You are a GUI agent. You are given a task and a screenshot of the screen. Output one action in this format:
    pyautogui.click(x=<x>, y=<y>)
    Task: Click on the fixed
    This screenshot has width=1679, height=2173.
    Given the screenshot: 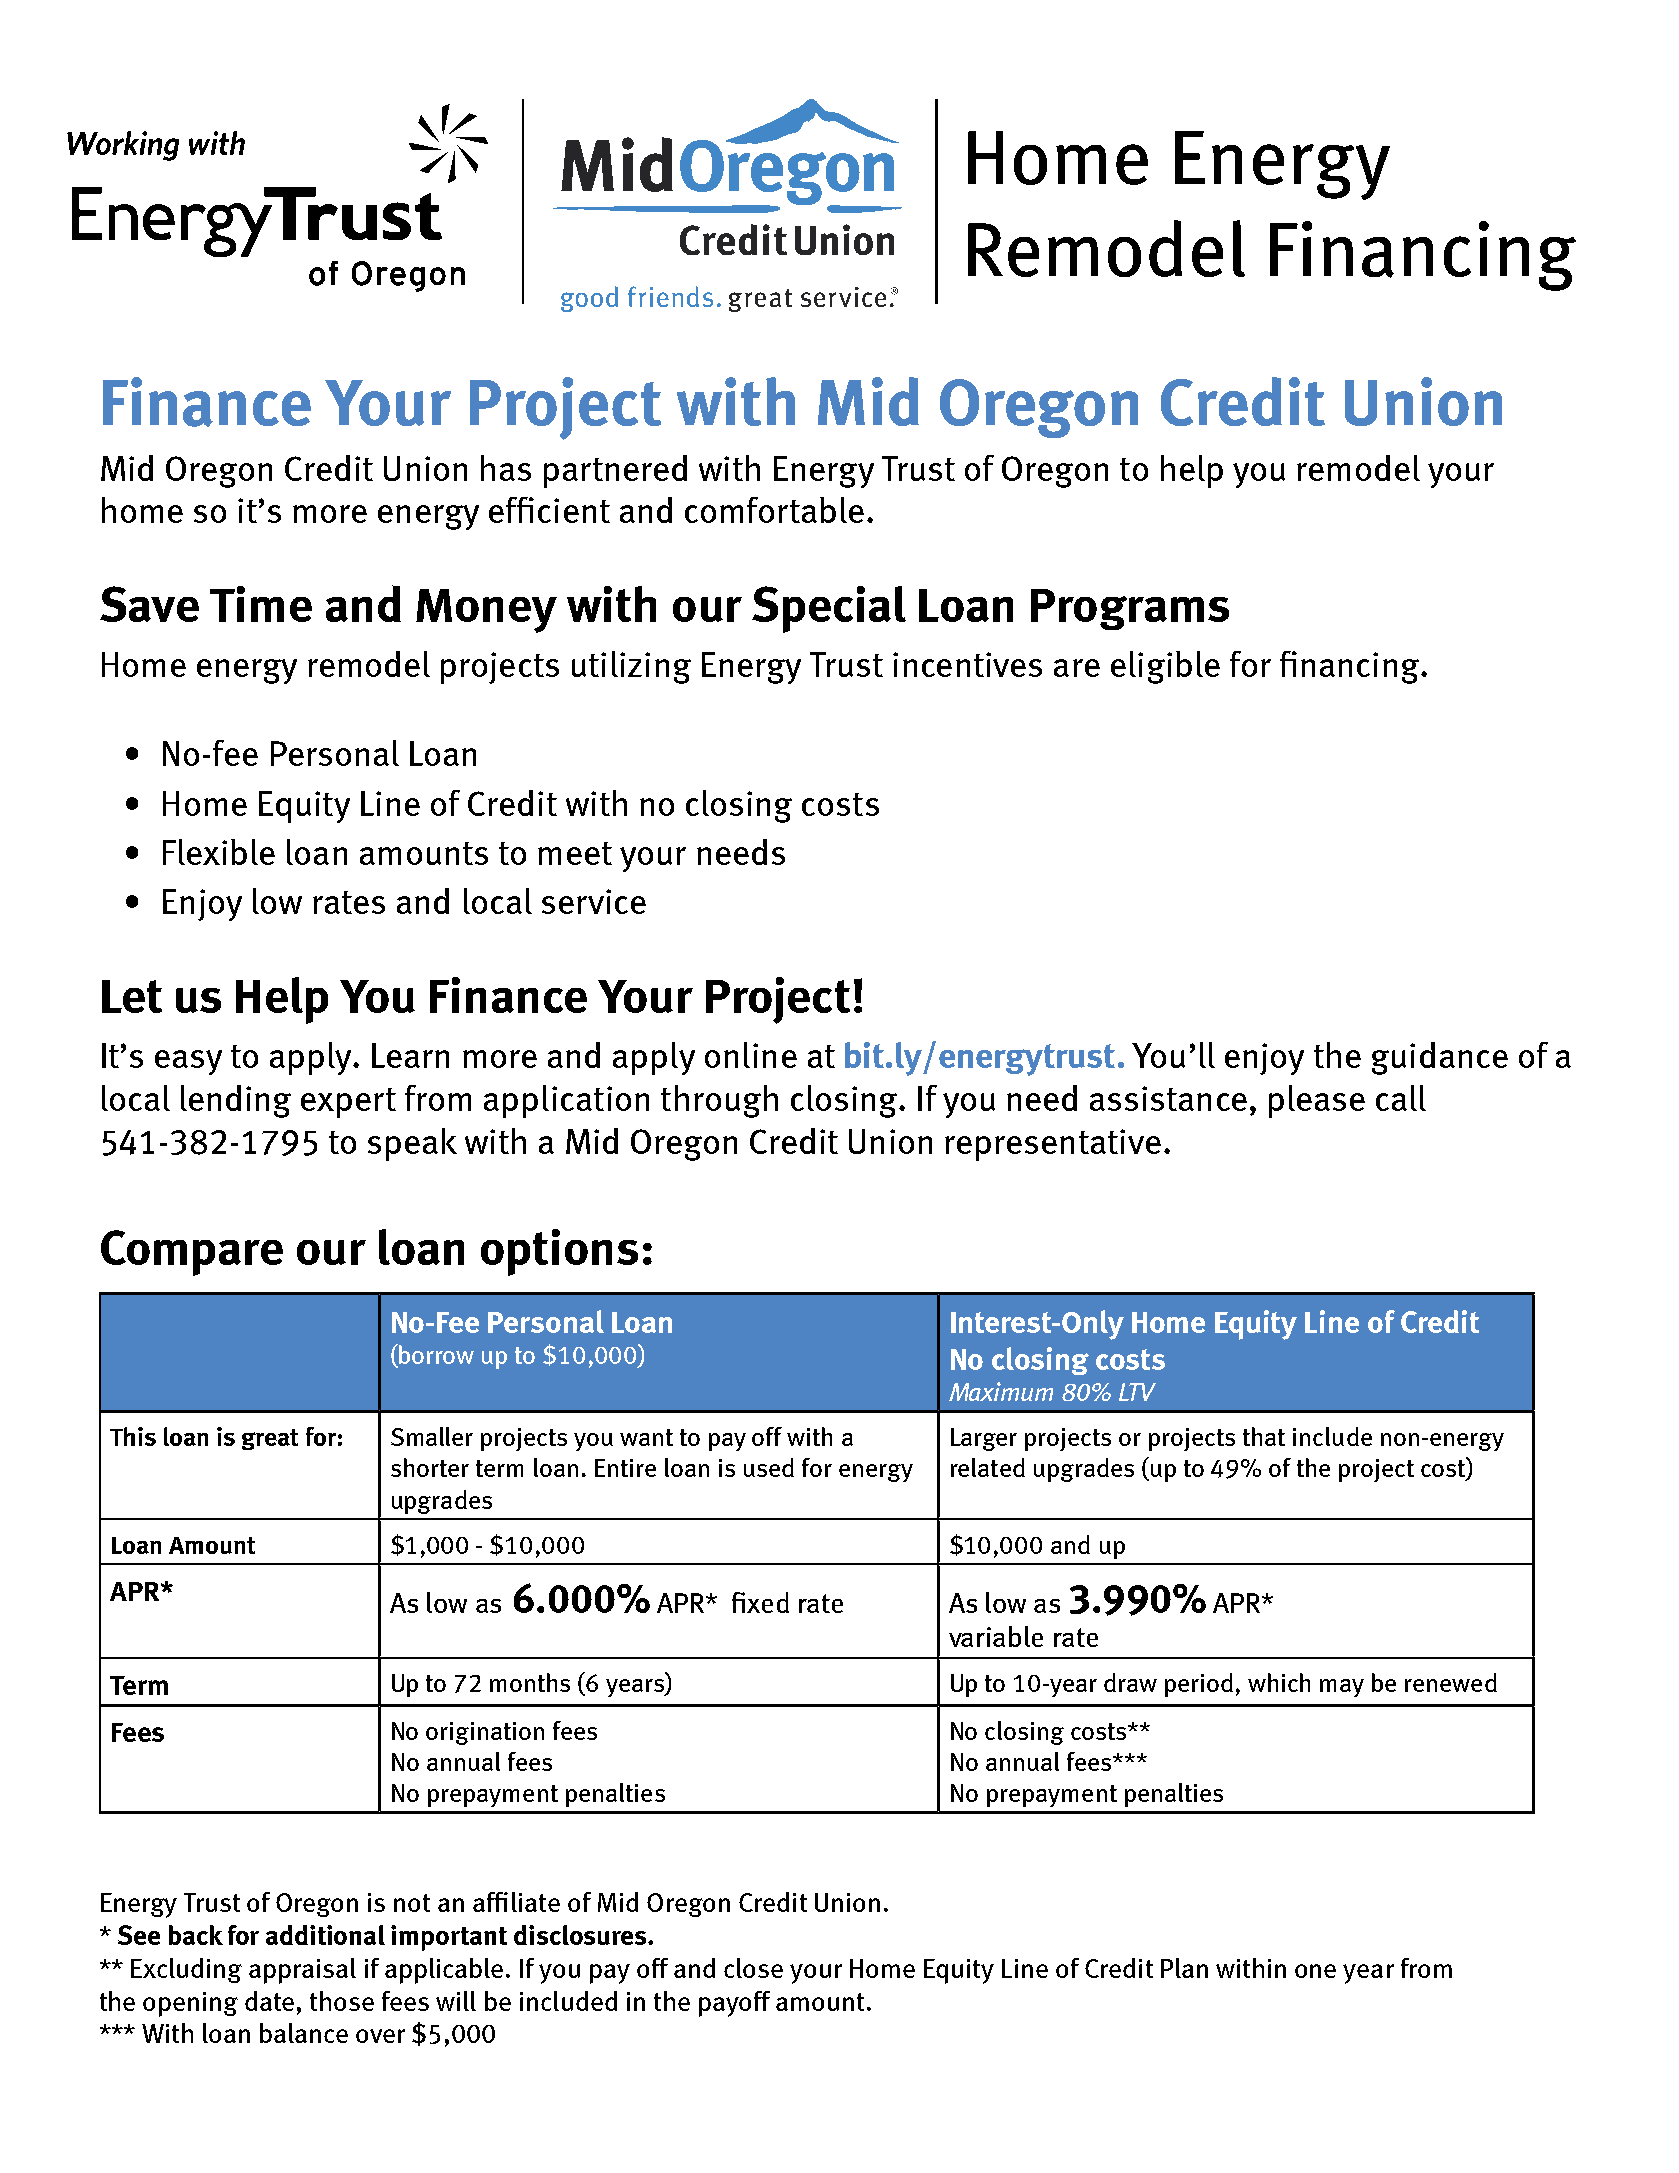 What is the action you would take?
    pyautogui.click(x=760, y=1602)
